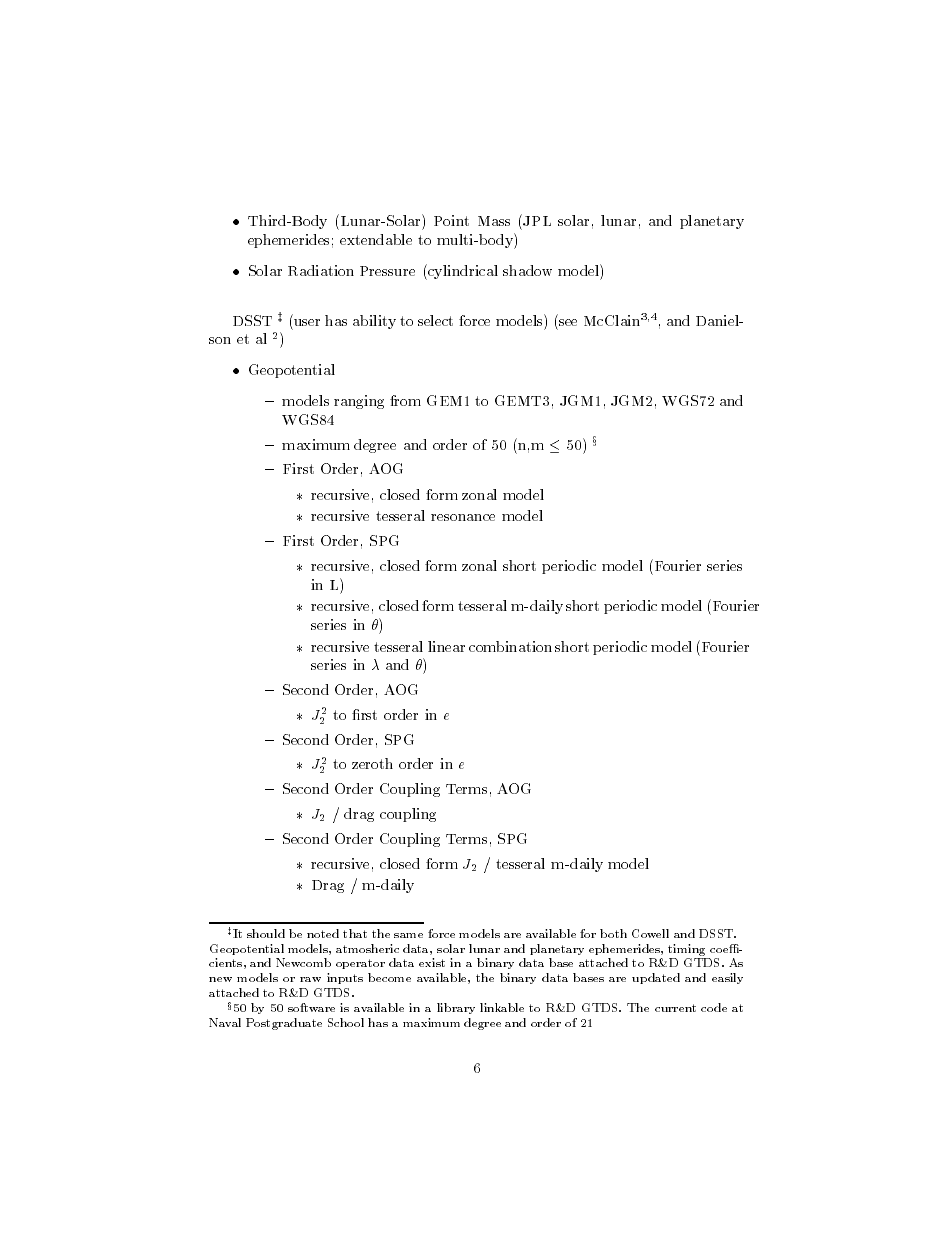 Image resolution: width=952 pixels, height=1233 pixels. Describe the element at coordinates (446, 646) in the image. I see `linear` at that location.
